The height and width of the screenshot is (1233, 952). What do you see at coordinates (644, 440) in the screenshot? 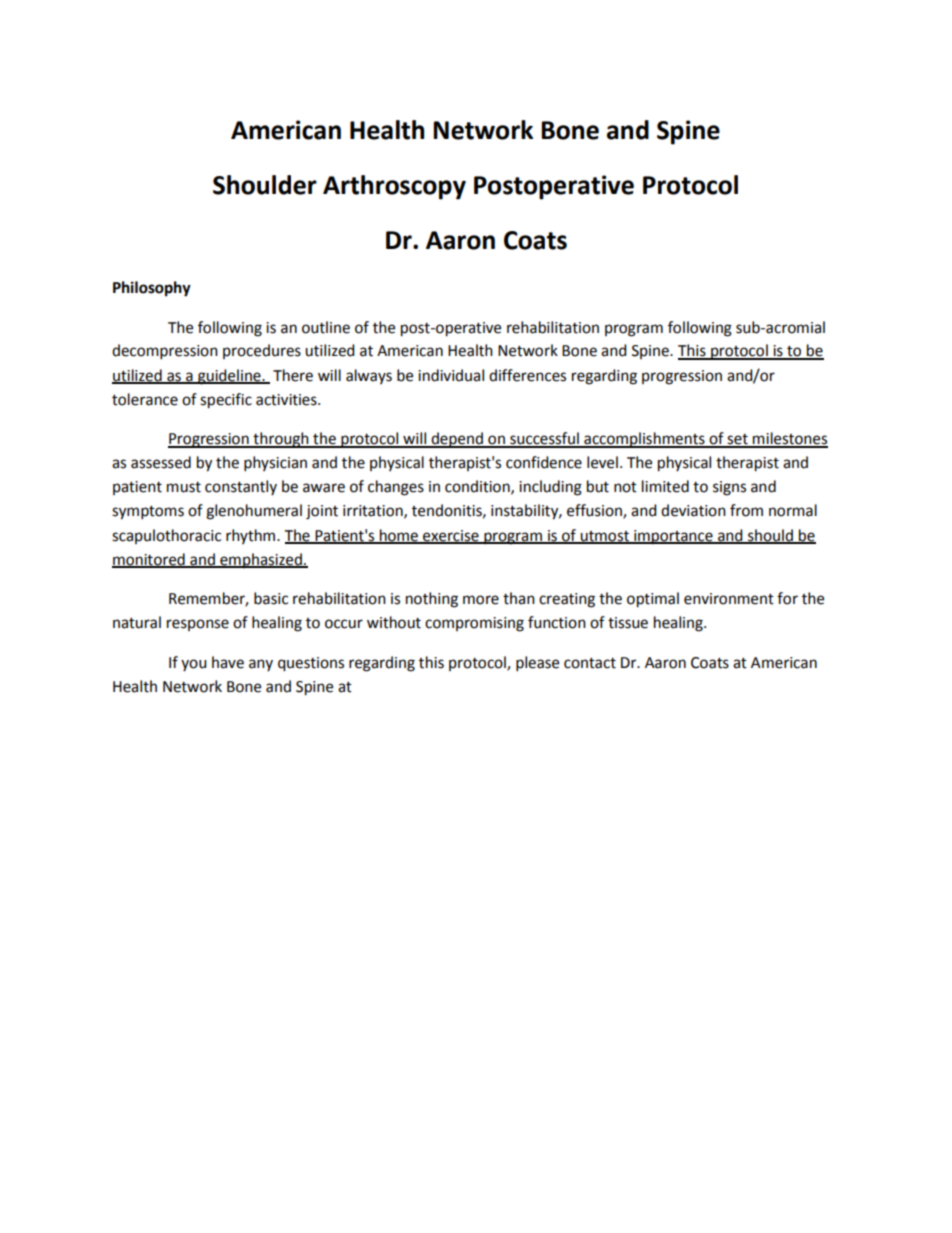
I see `accomplishments` at bounding box center [644, 440].
